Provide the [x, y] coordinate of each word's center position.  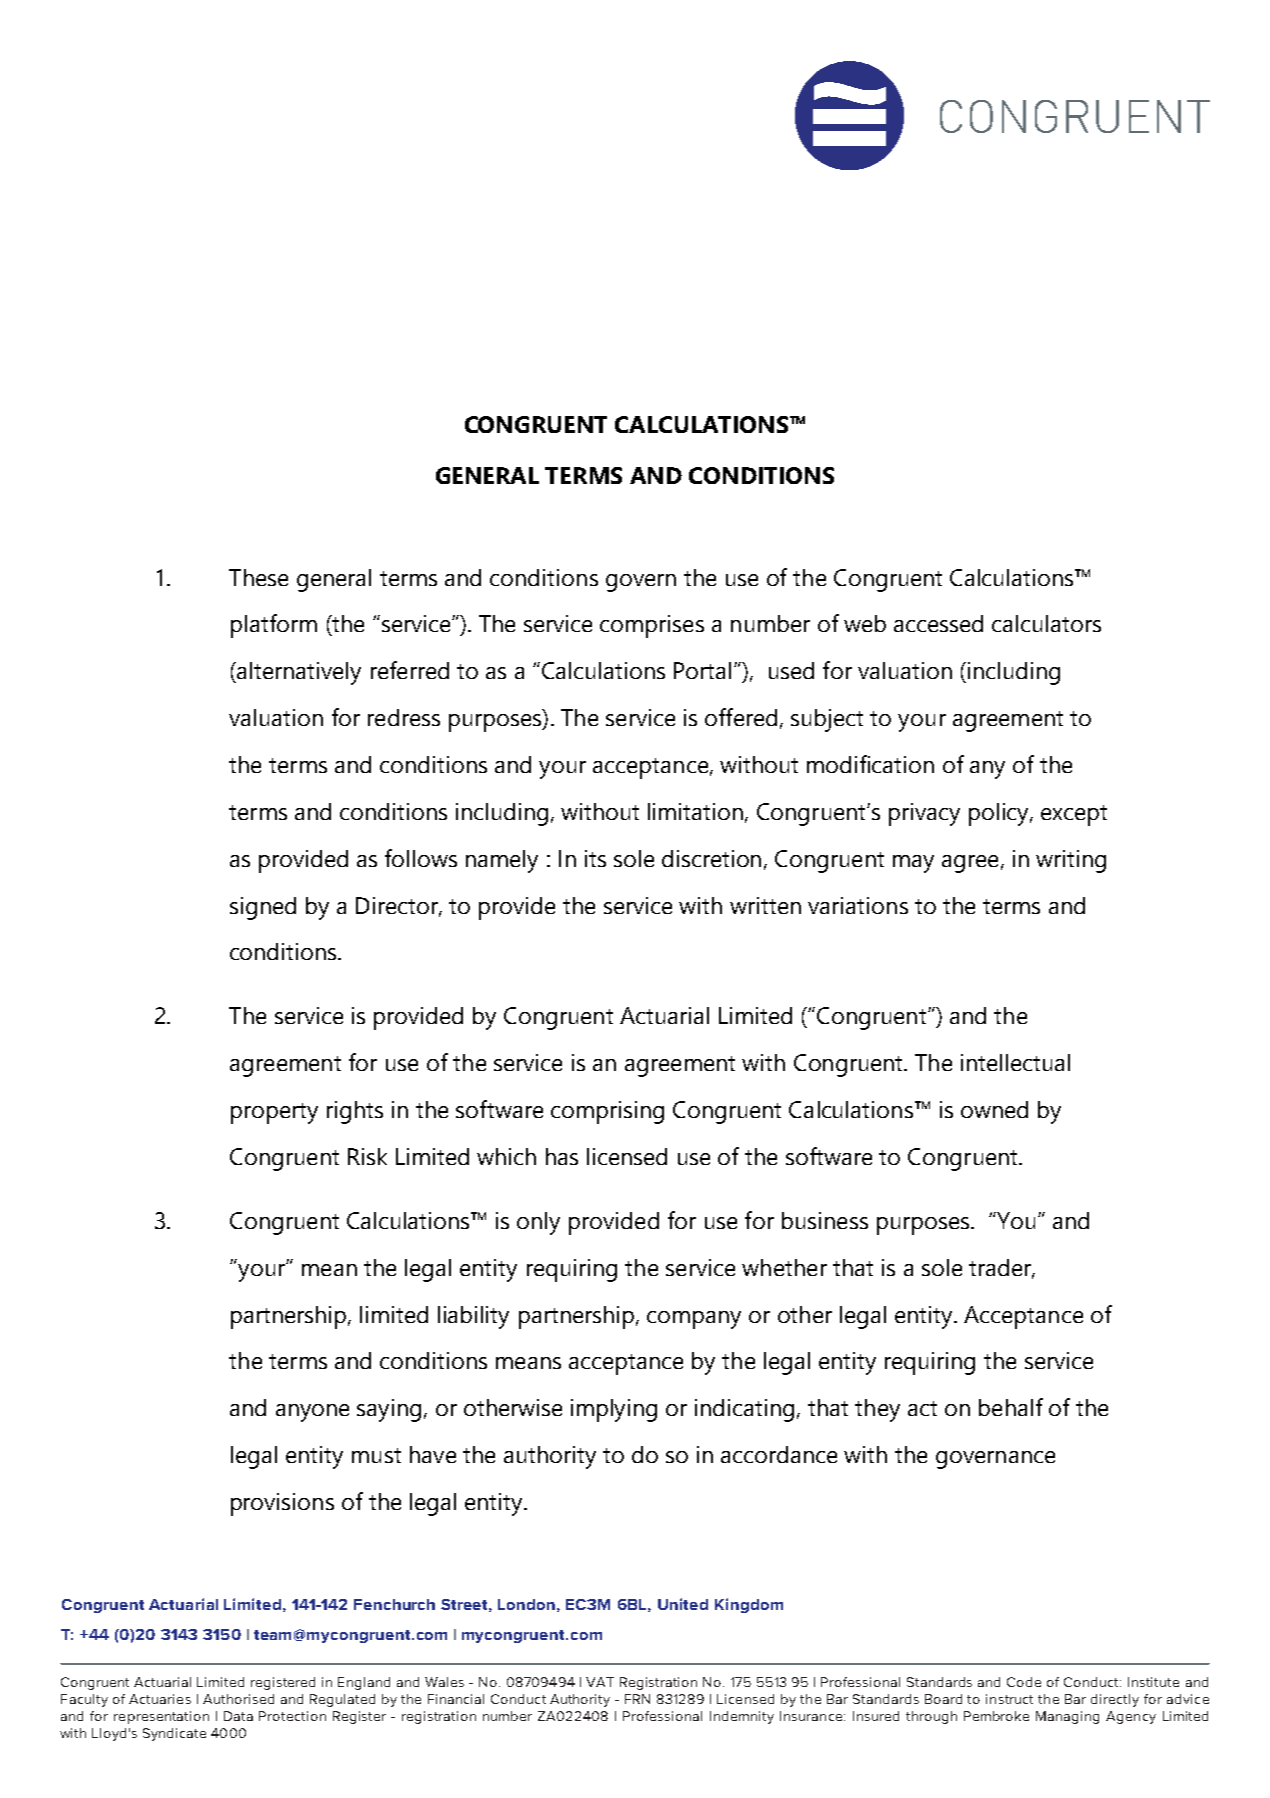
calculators [1046, 623]
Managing [1067, 1717]
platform [274, 626]
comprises [652, 626]
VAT [600, 1682]
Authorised [238, 1699]
